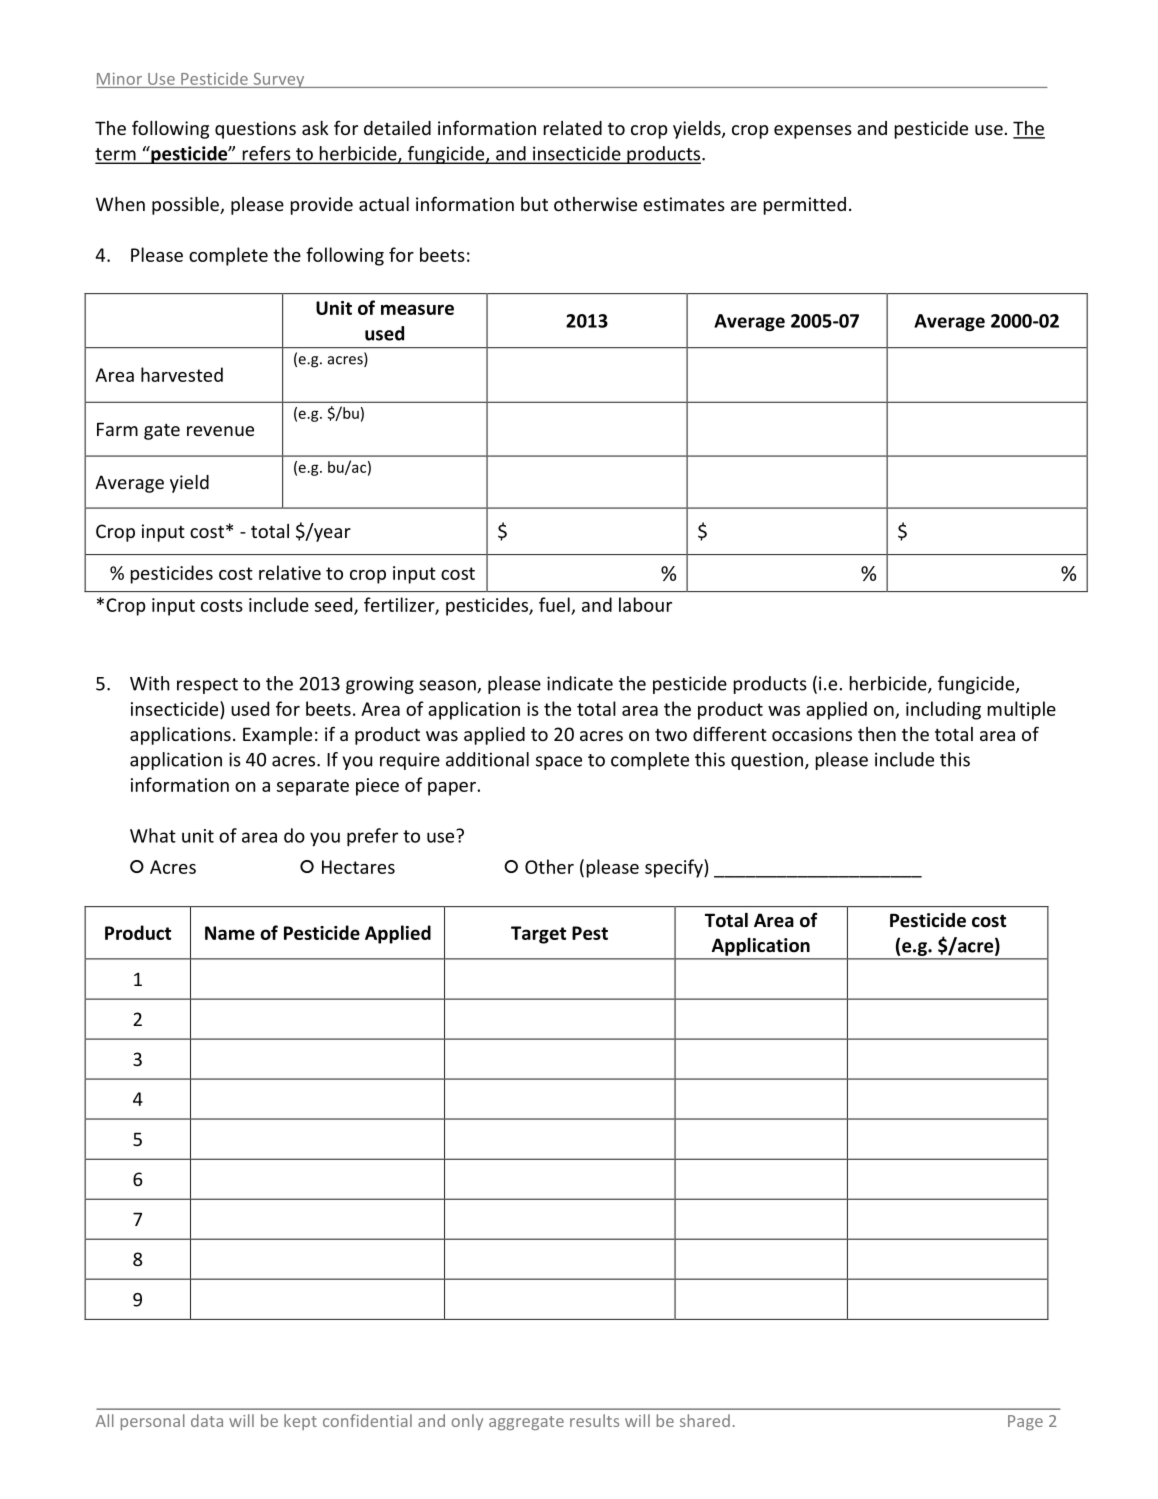 Image resolution: width=1158 pixels, height=1499 pixels. What do you see at coordinates (813, 132) in the image?
I see `expenses` at bounding box center [813, 132].
